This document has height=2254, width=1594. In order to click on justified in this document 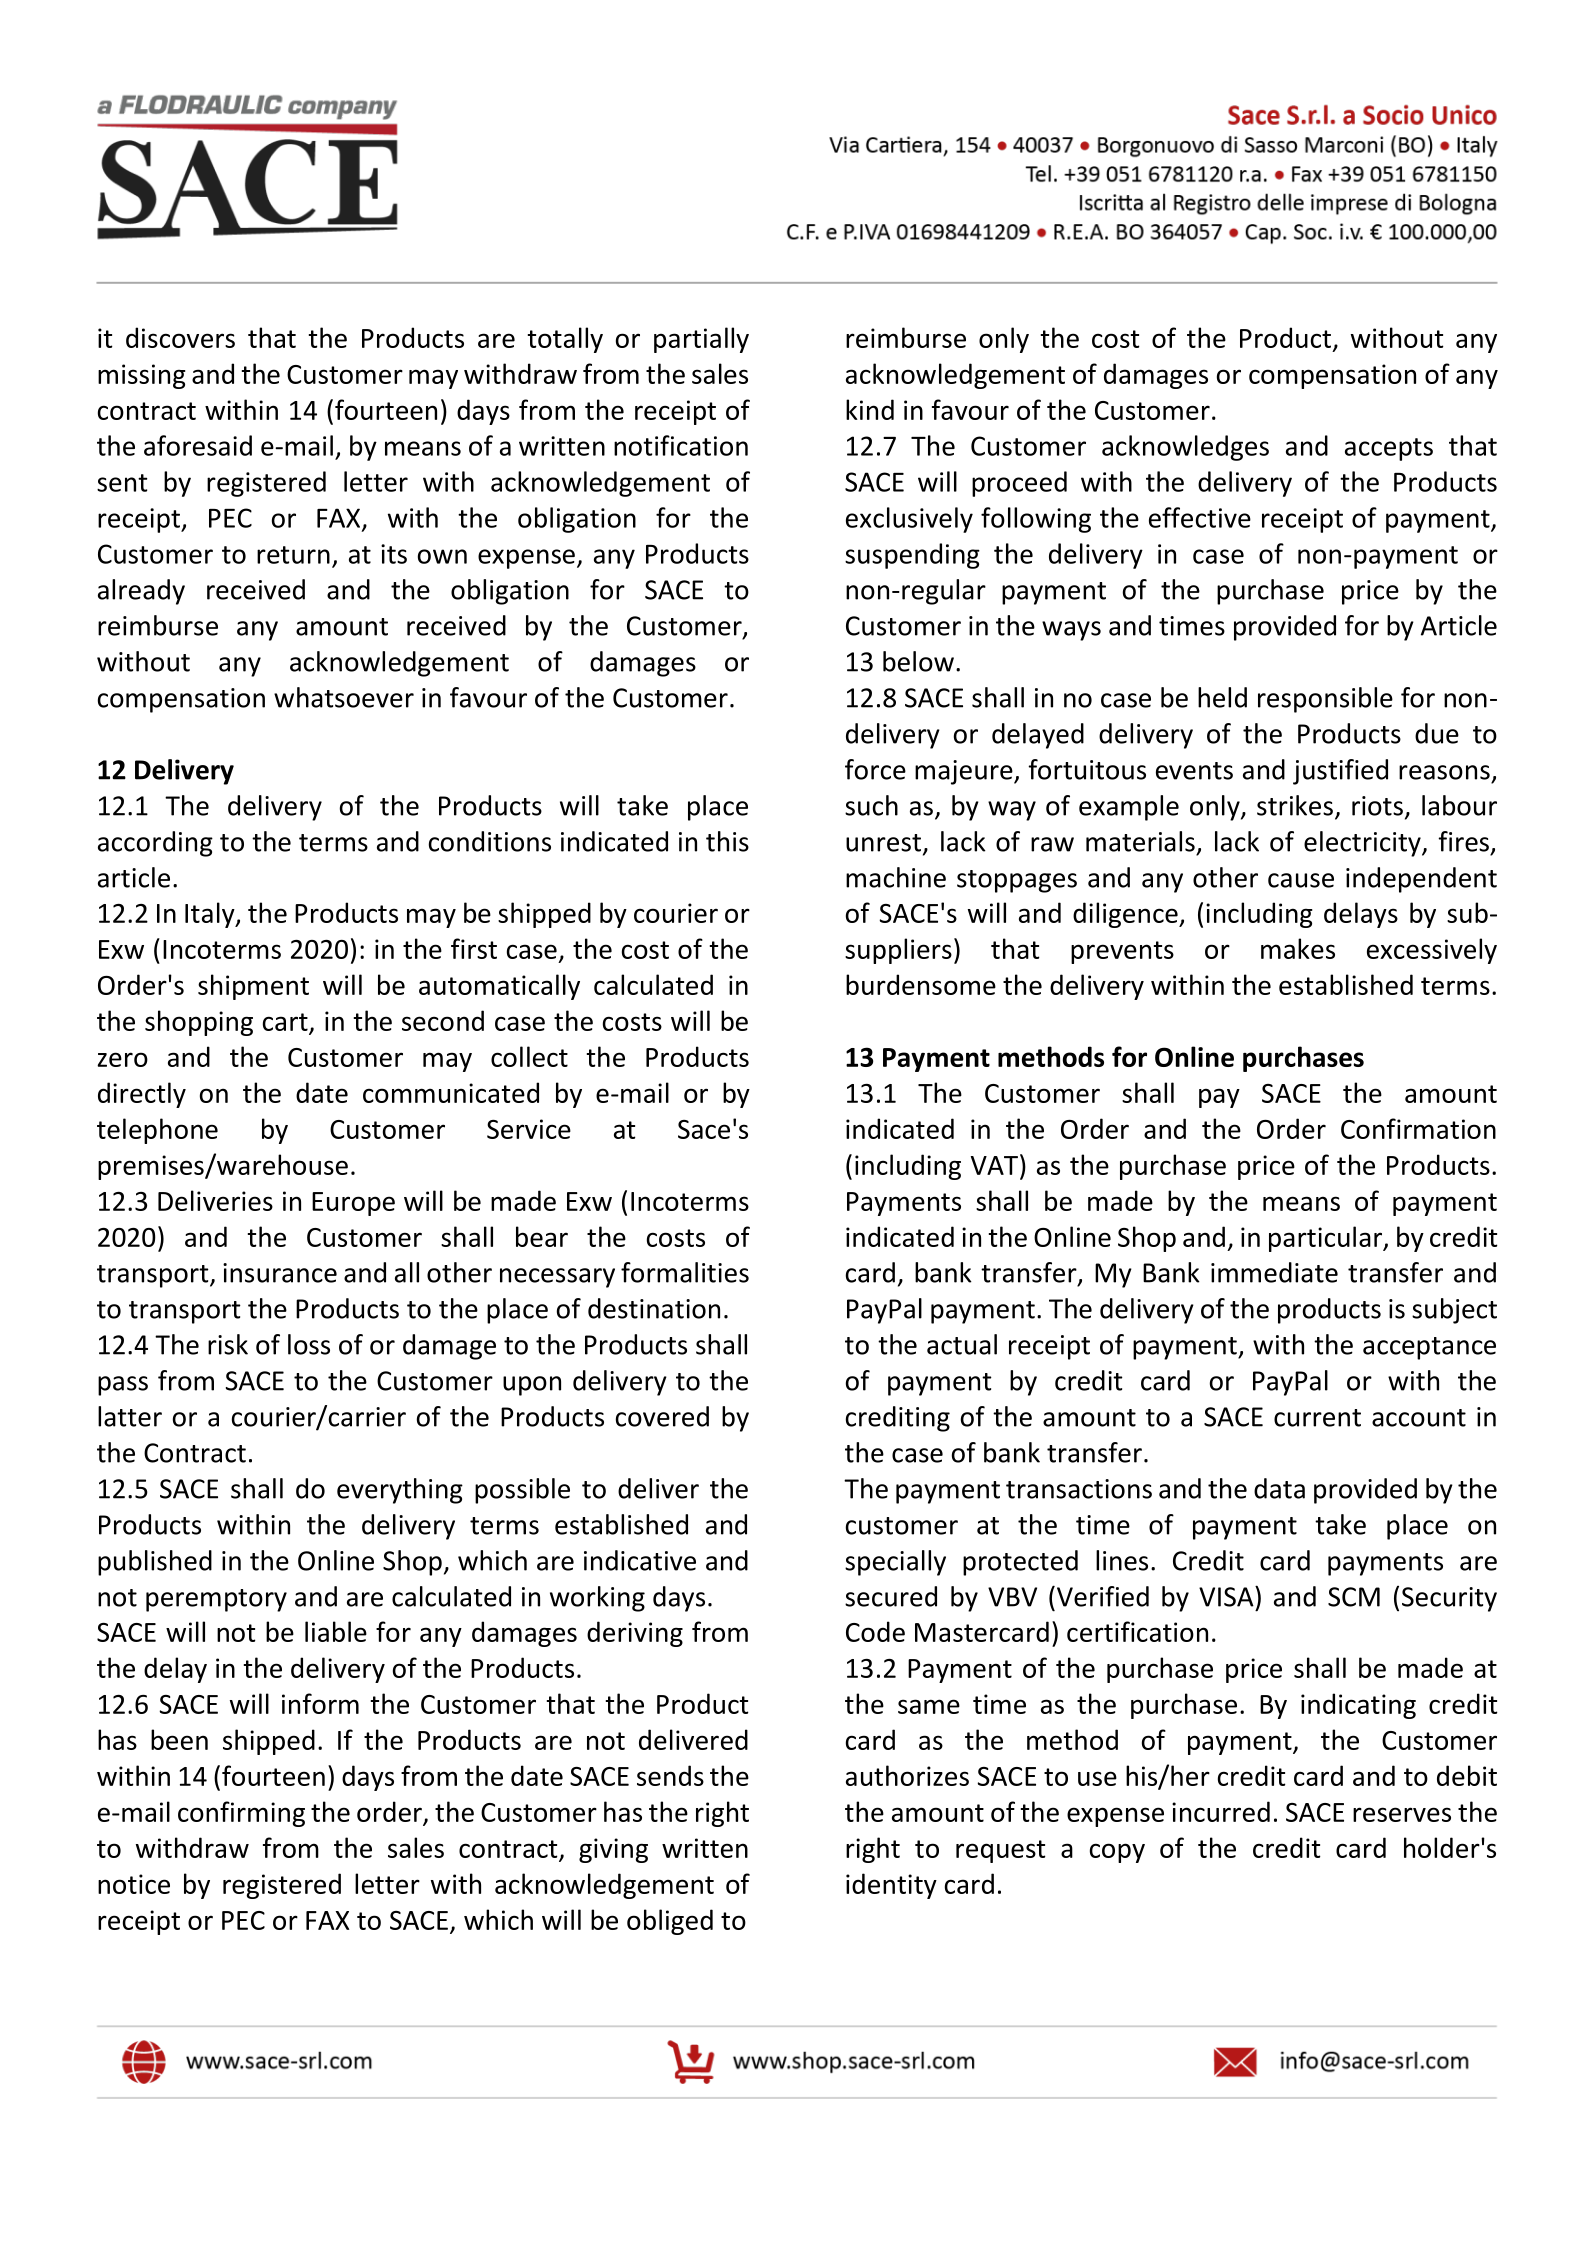, I will do `click(1340, 772)`.
